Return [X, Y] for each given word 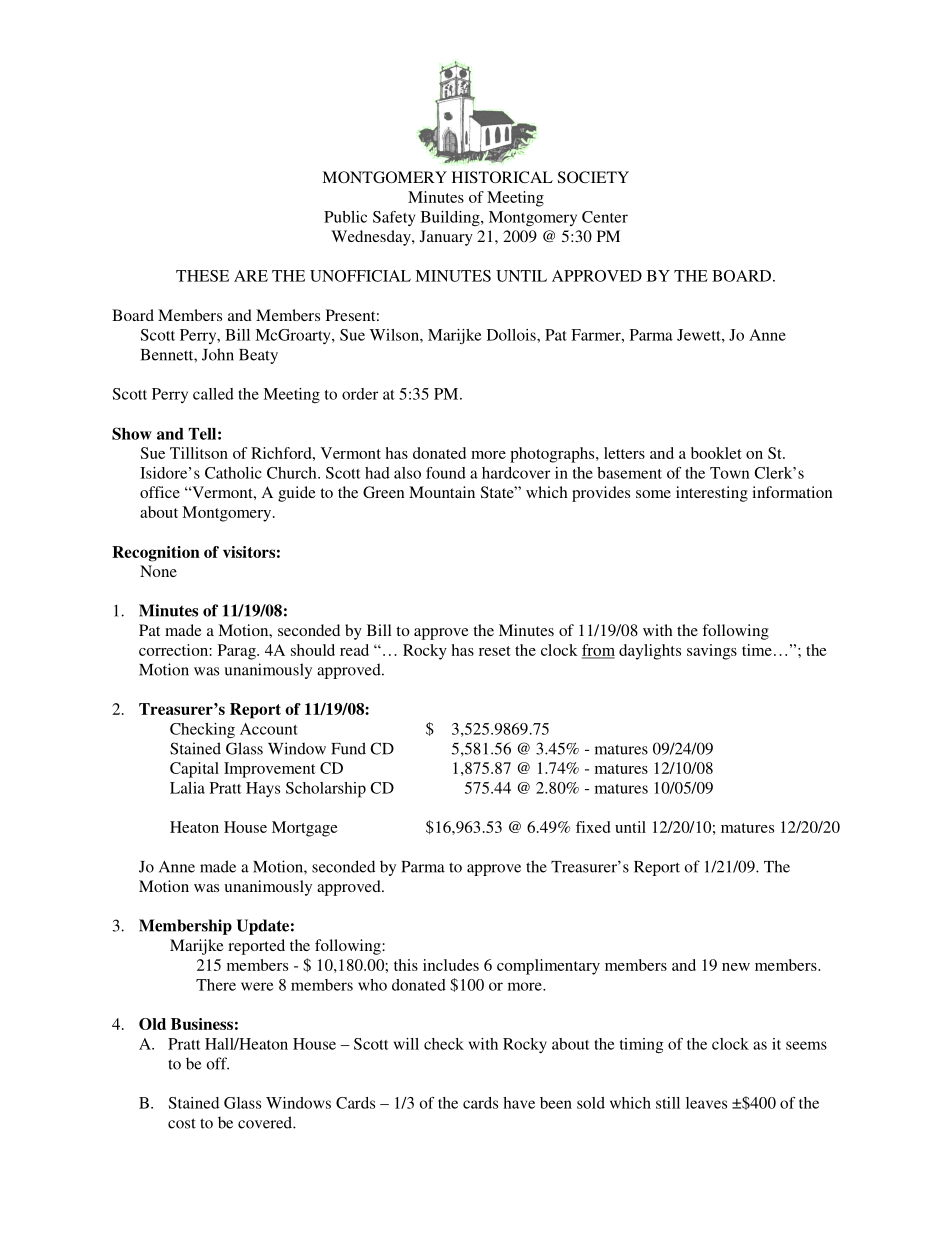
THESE [202, 276]
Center [605, 217]
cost [182, 1123]
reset [495, 651]
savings [712, 652]
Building [451, 218]
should [313, 650]
